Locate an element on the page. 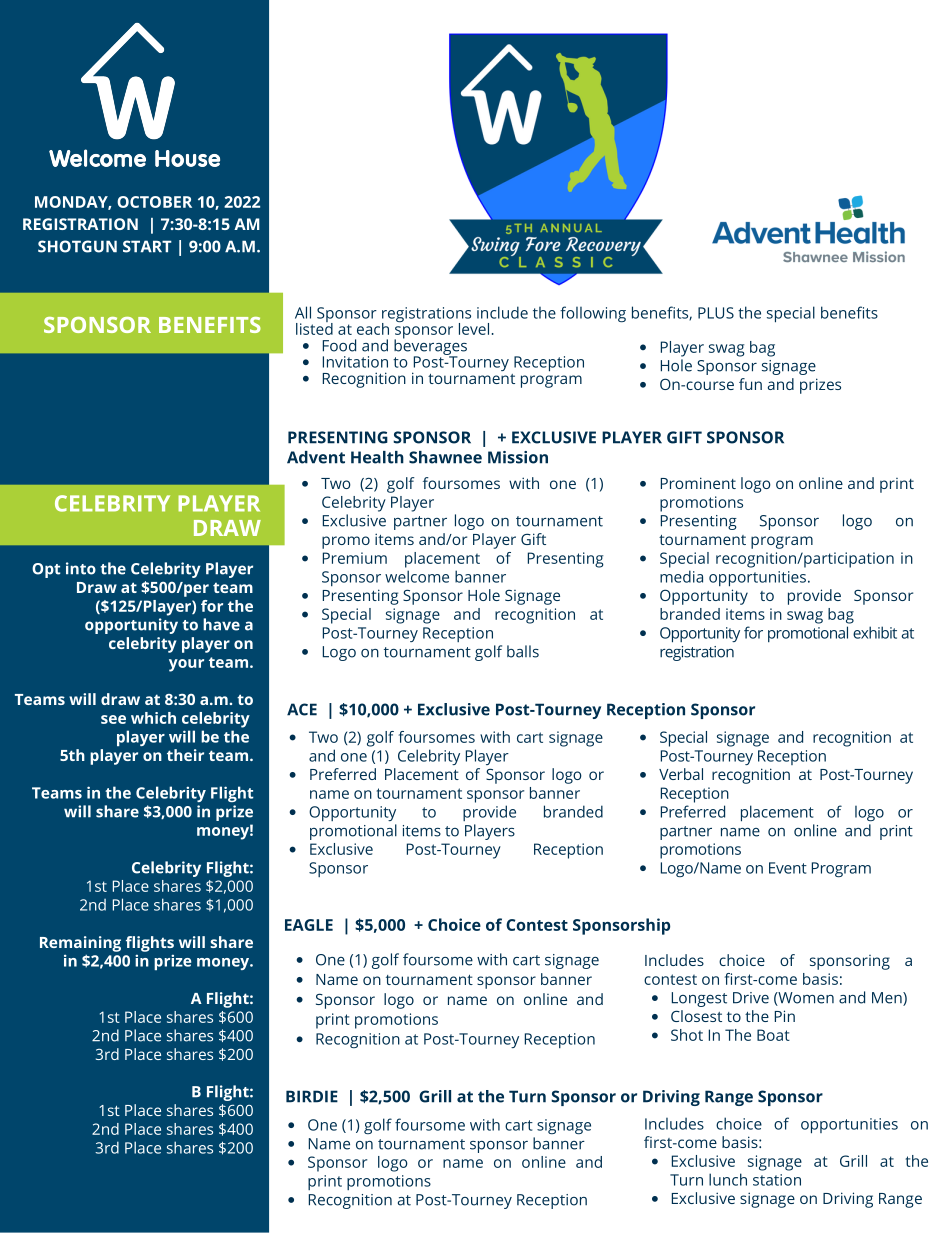 The height and width of the page is (1233, 952). exhibit is located at coordinates (875, 632).
